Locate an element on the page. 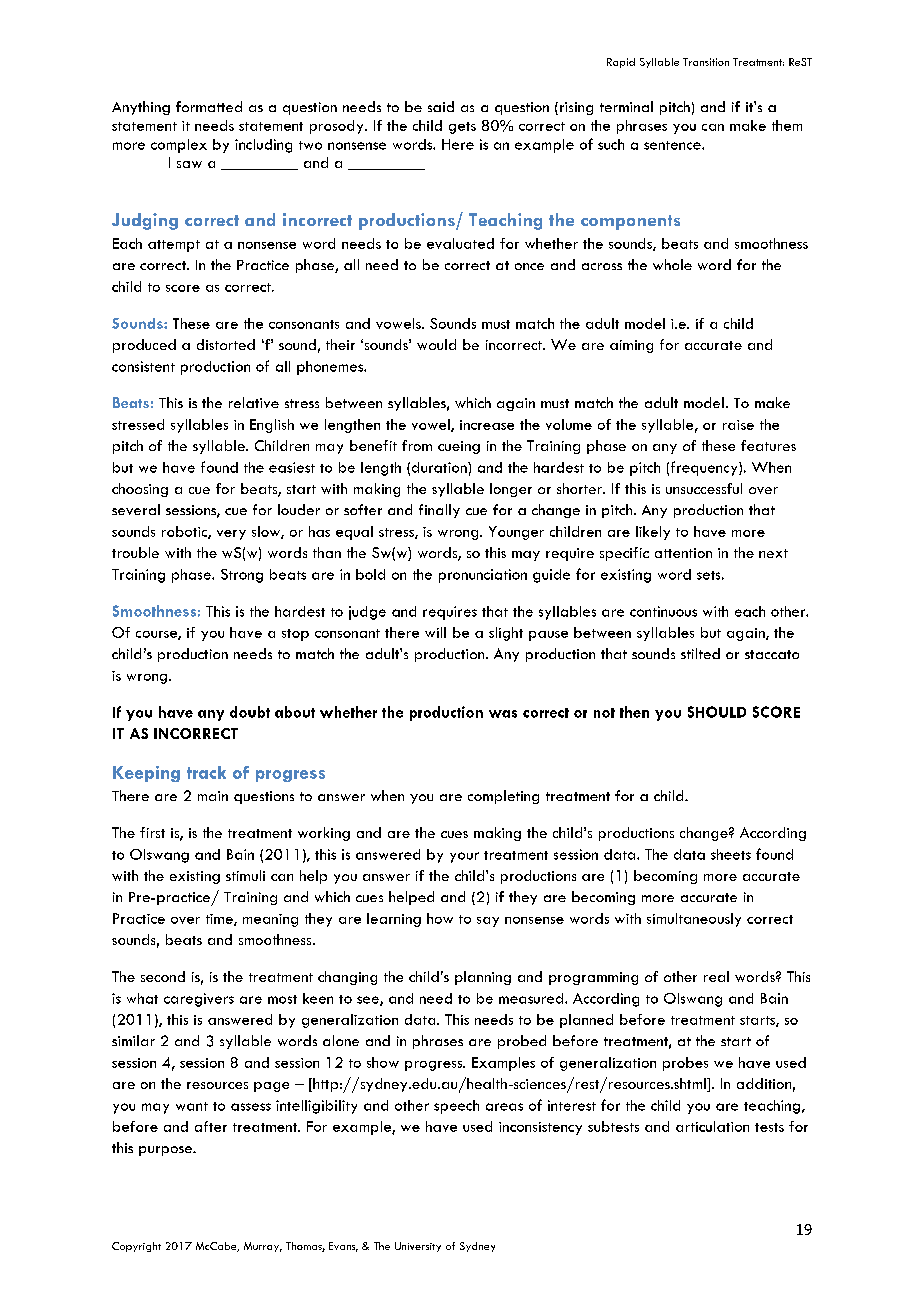 Image resolution: width=924 pixels, height=1308 pixels. very is located at coordinates (231, 535).
